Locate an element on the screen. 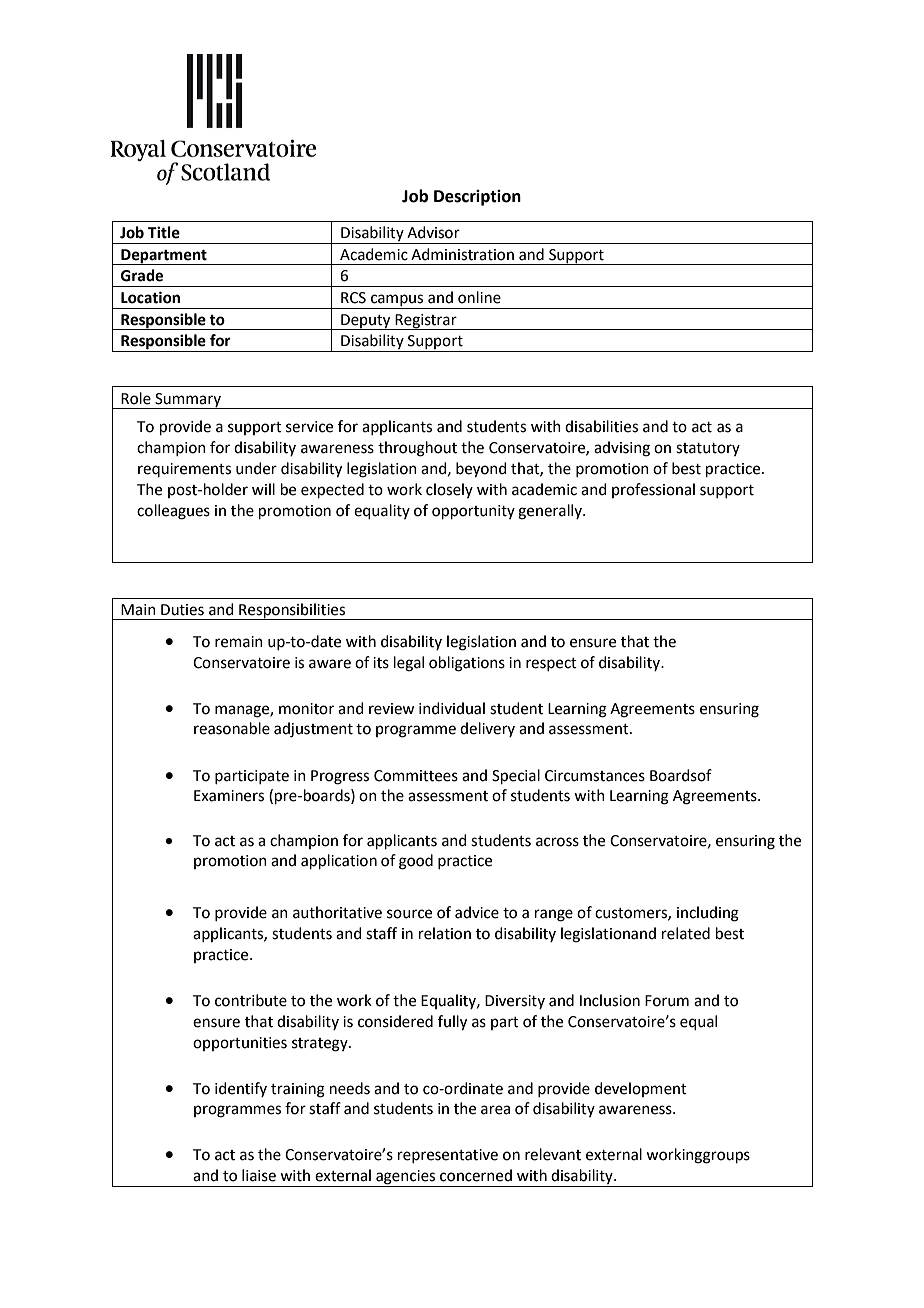 The height and width of the screenshot is (1308, 924). Title is located at coordinates (164, 232).
